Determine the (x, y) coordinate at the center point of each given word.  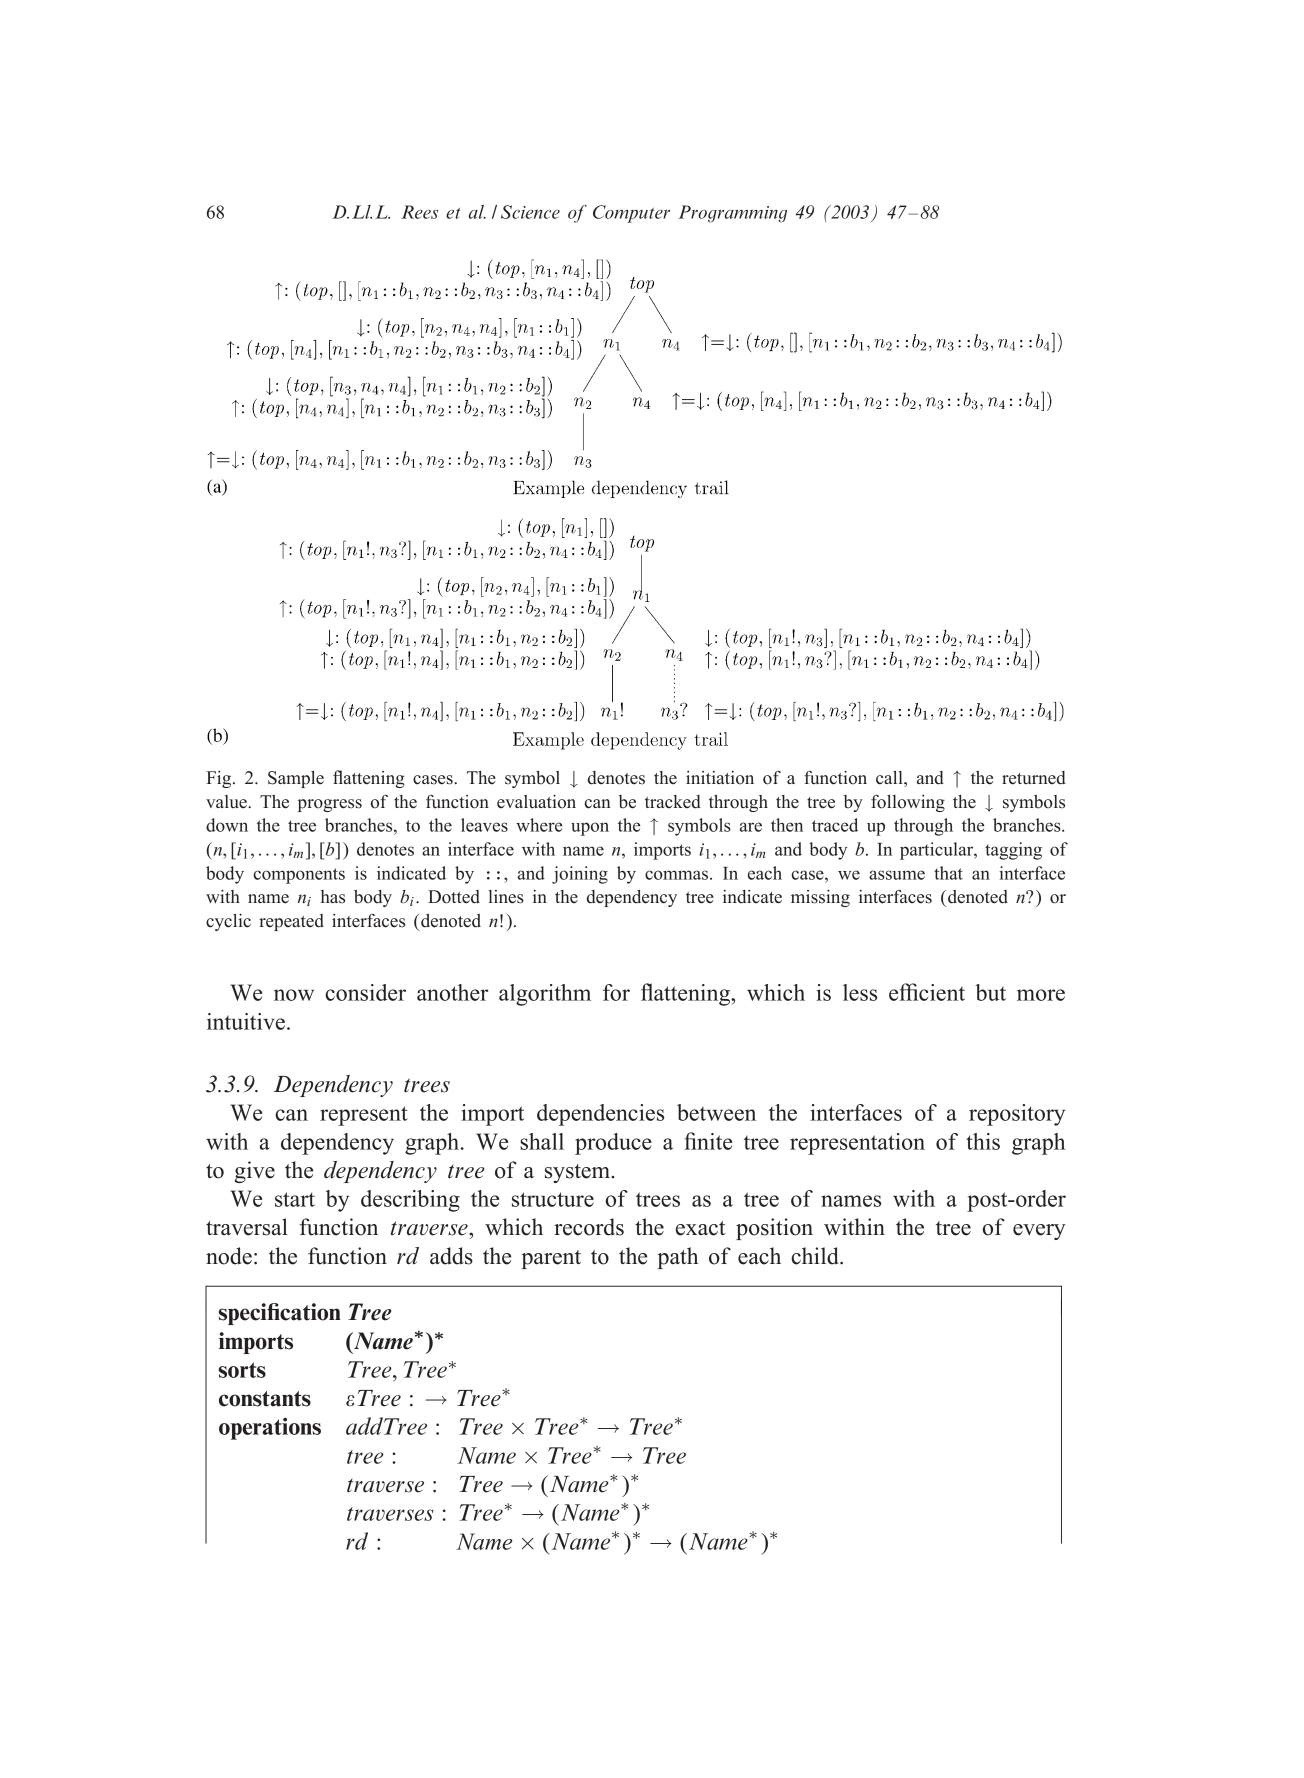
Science (530, 212)
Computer (631, 214)
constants (265, 1399)
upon (590, 829)
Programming (732, 214)
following (908, 803)
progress (330, 805)
